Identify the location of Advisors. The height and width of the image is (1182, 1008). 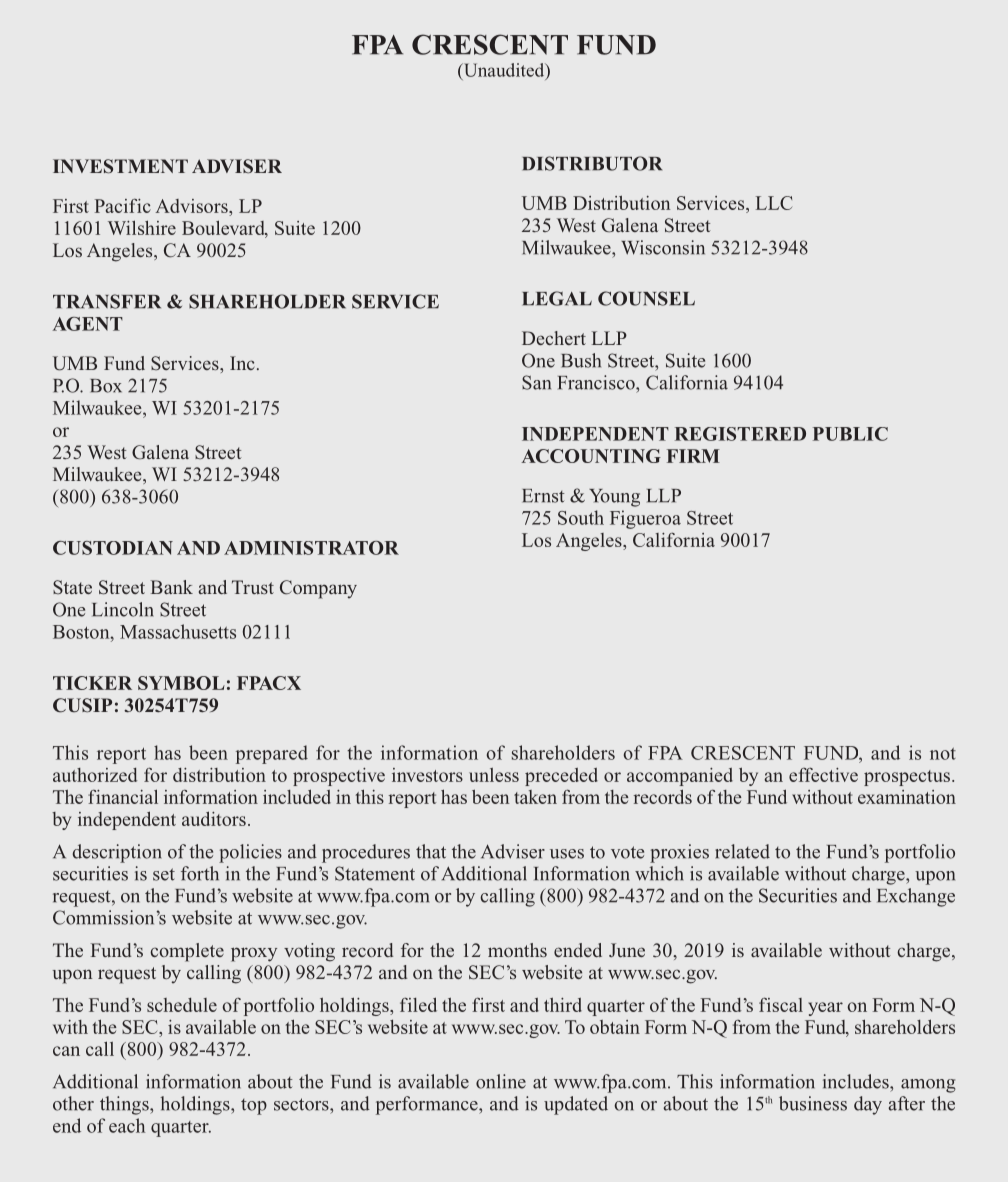
(192, 206).
